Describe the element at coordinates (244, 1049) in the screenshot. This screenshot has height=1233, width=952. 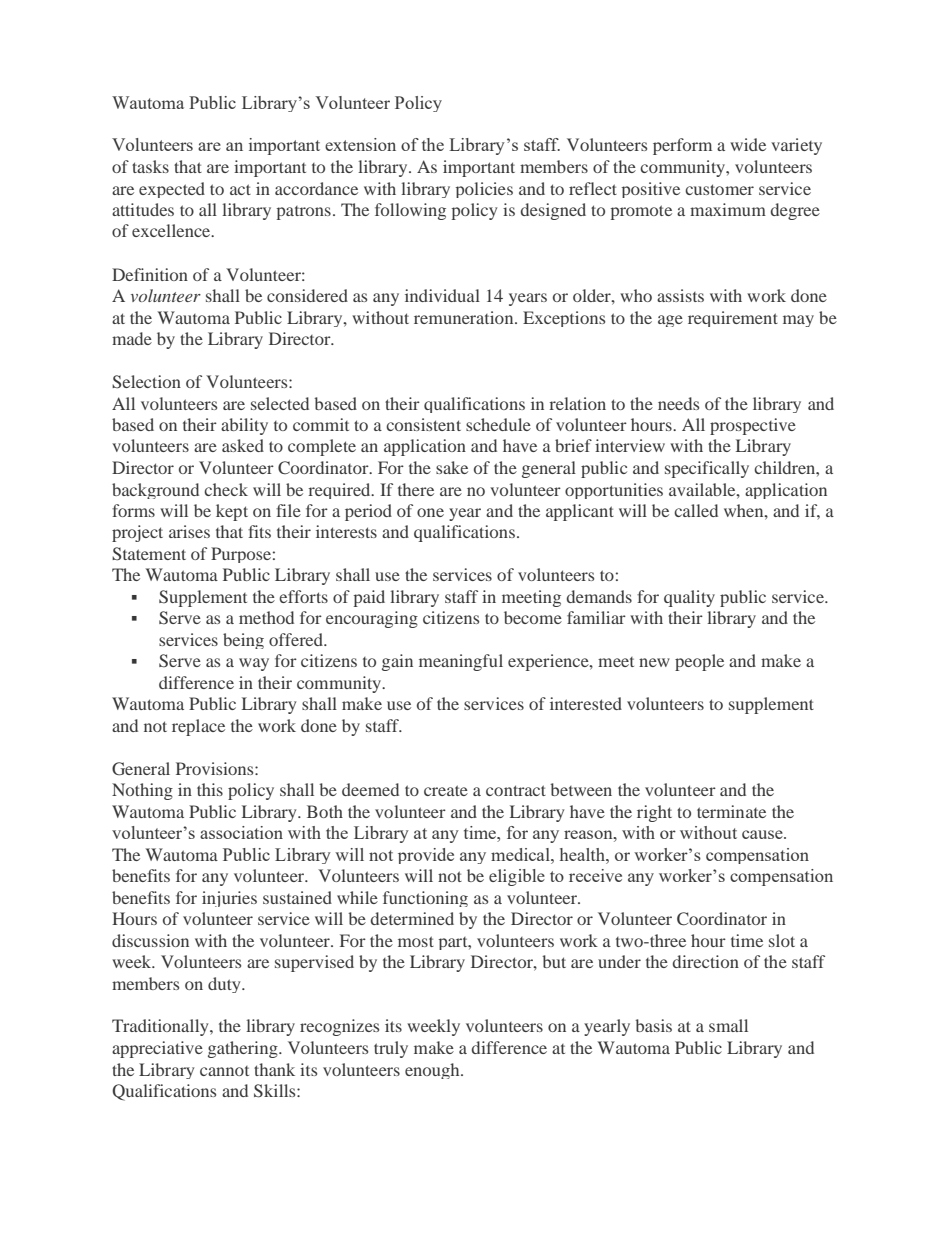
I see `gathering` at that location.
